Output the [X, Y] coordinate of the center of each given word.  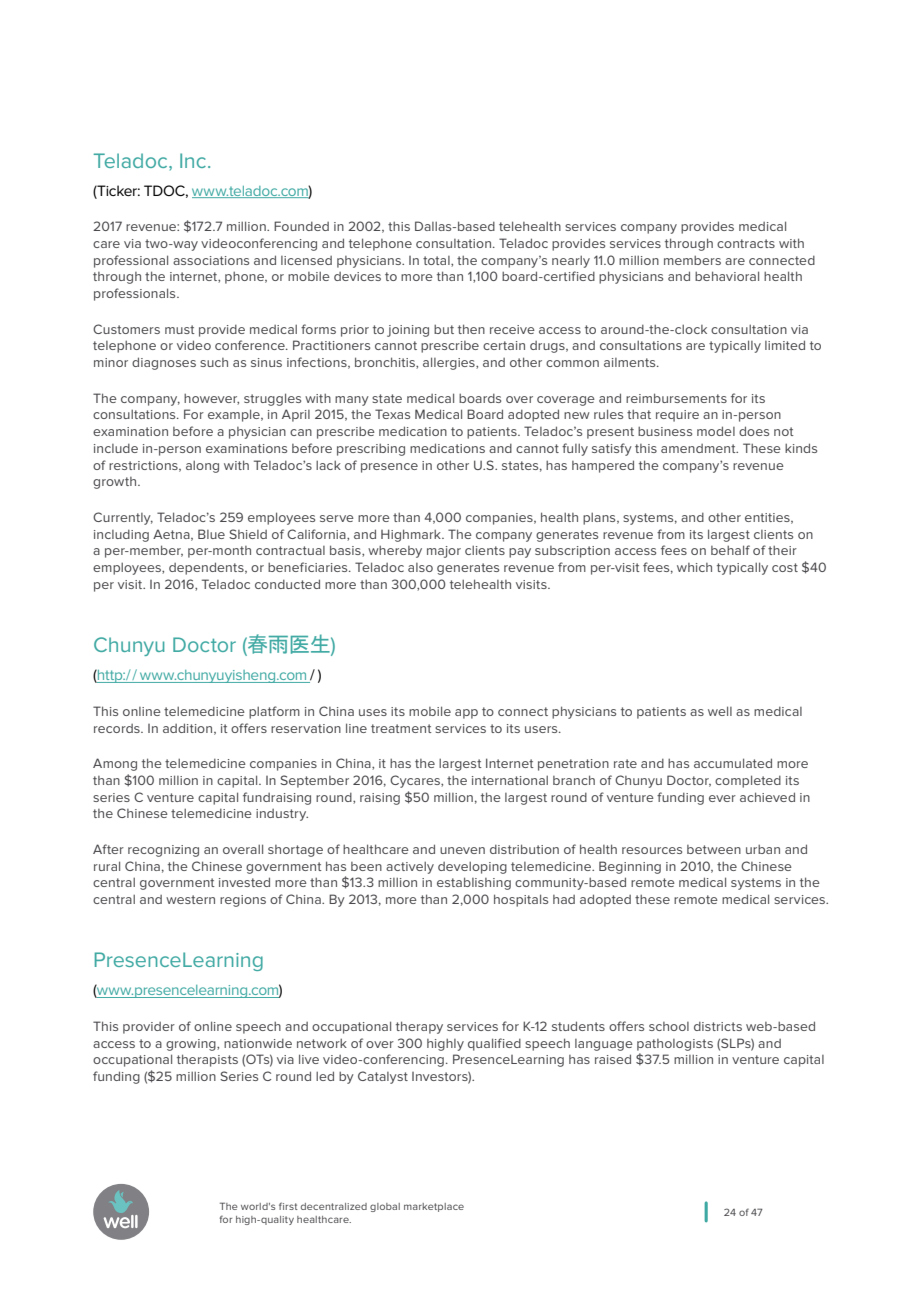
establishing [474, 883]
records [118, 728]
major [444, 552]
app [466, 714]
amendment [699, 448]
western [190, 899]
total [437, 261]
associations [211, 260]
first [288, 1206]
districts [718, 1026]
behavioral [727, 276]
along [202, 467]
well [720, 711]
